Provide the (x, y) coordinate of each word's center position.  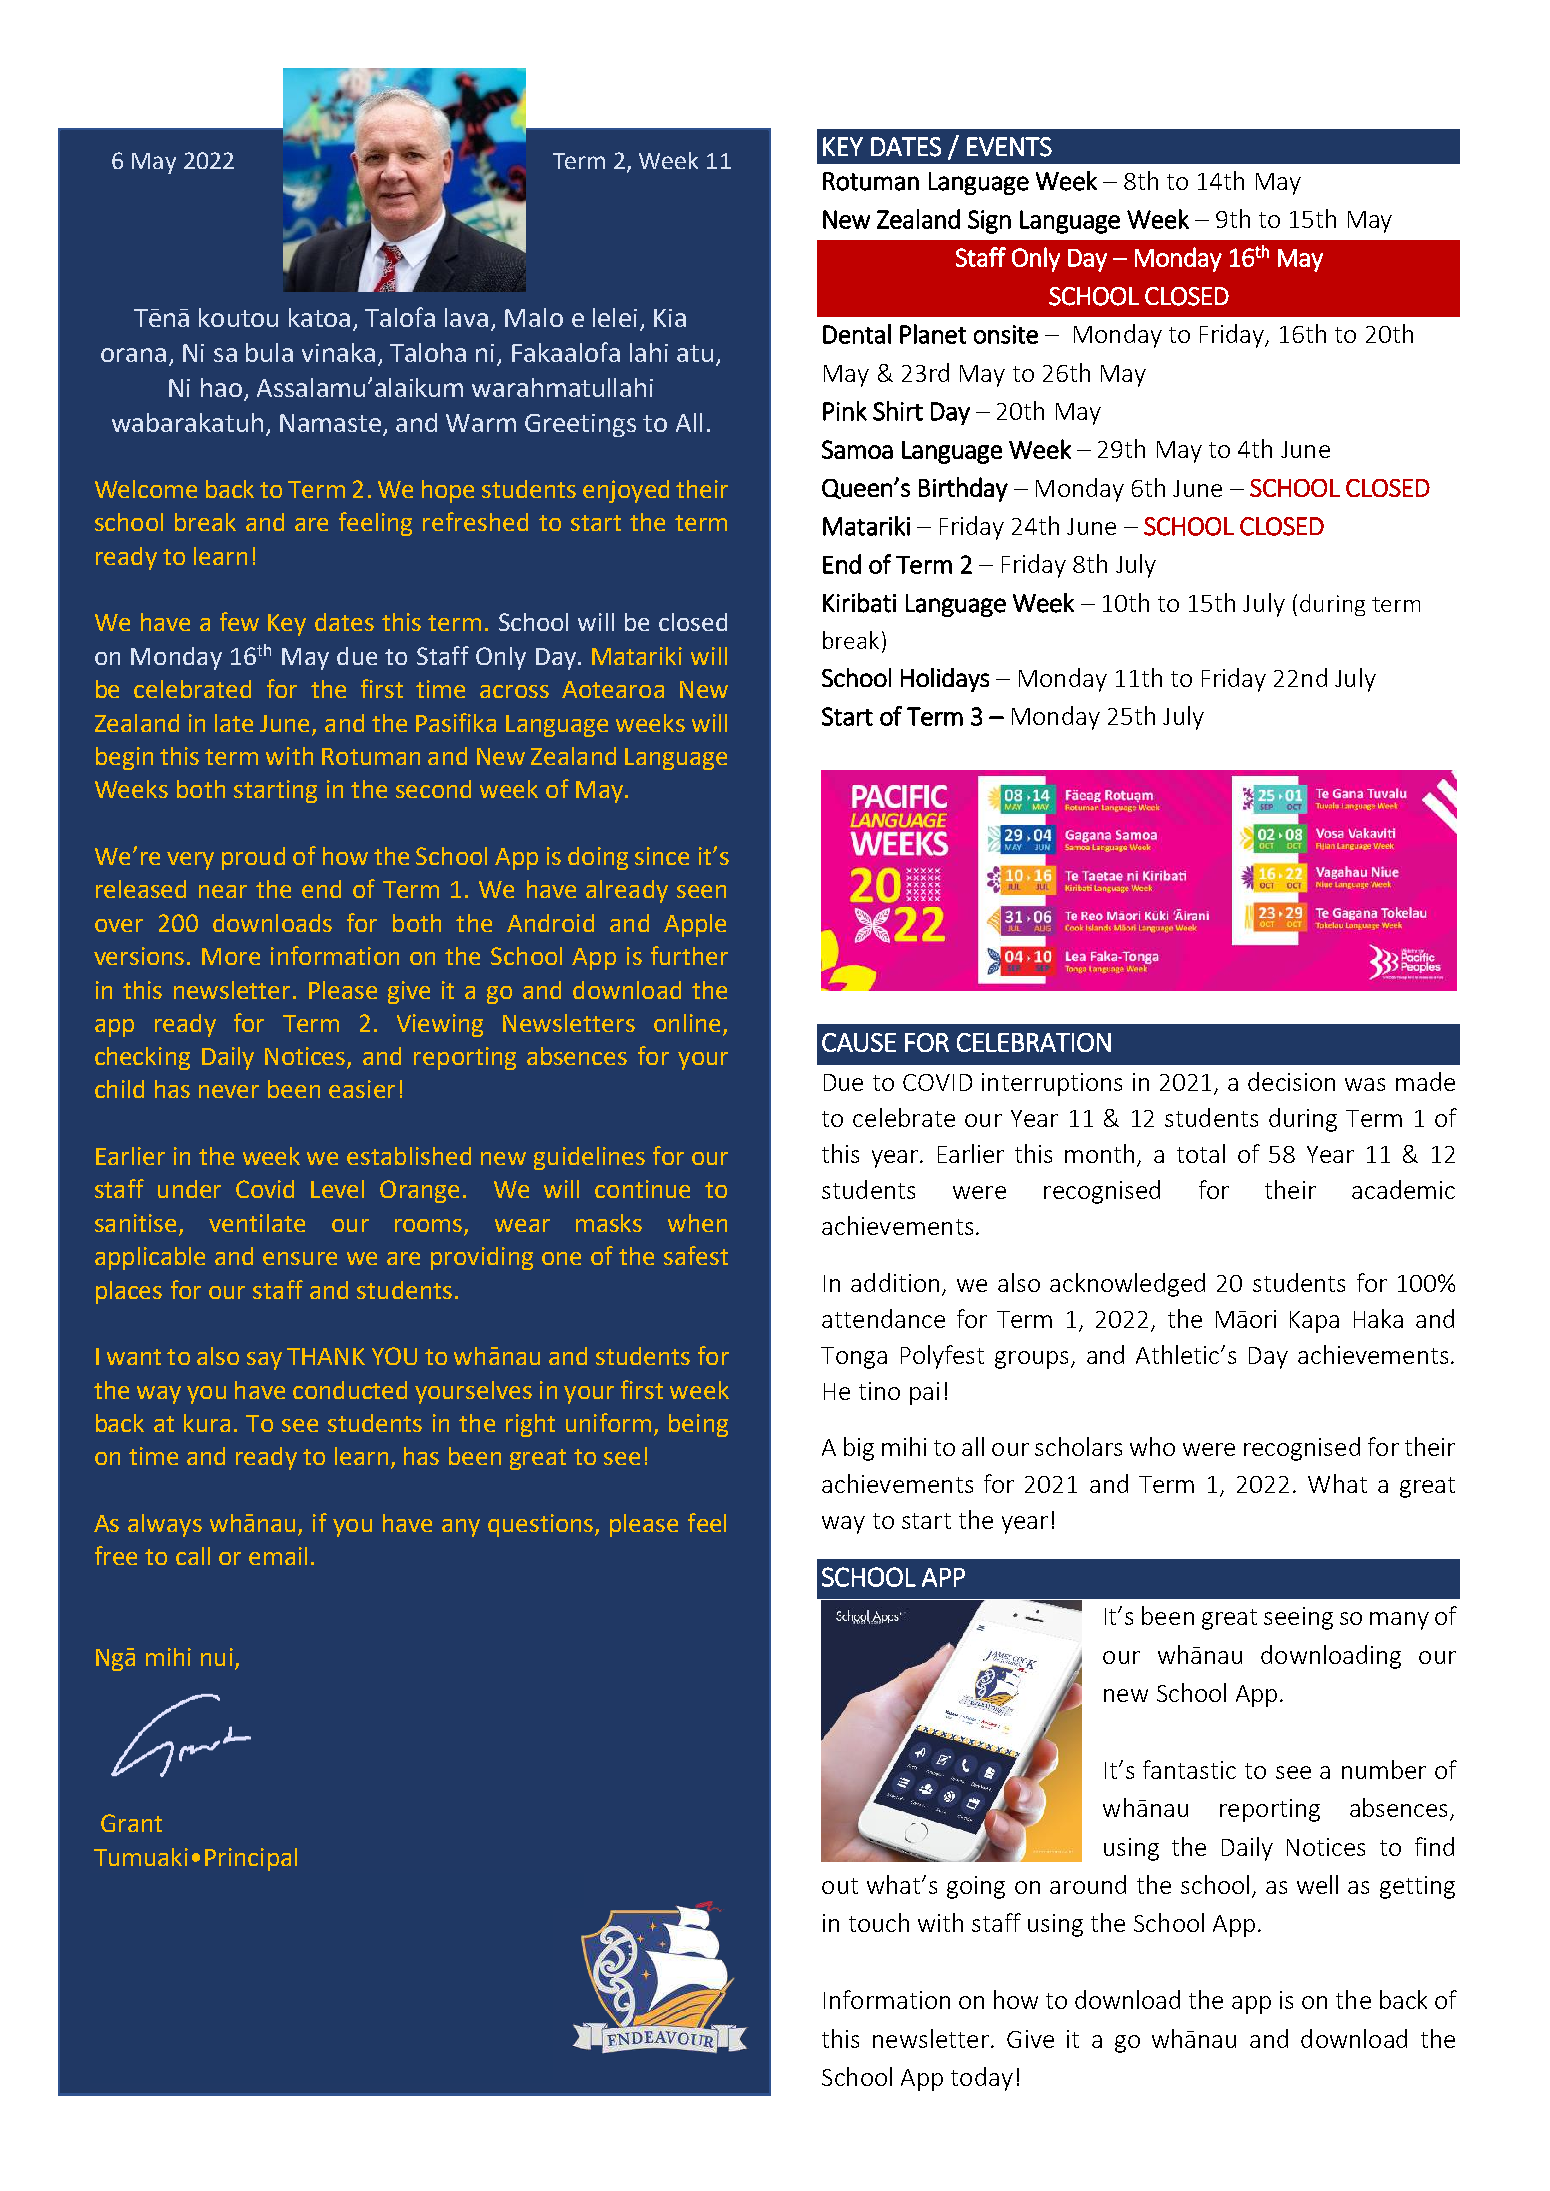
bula (269, 352)
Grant (131, 1823)
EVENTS (1009, 147)
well (1317, 1884)
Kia (670, 318)
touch (879, 1922)
